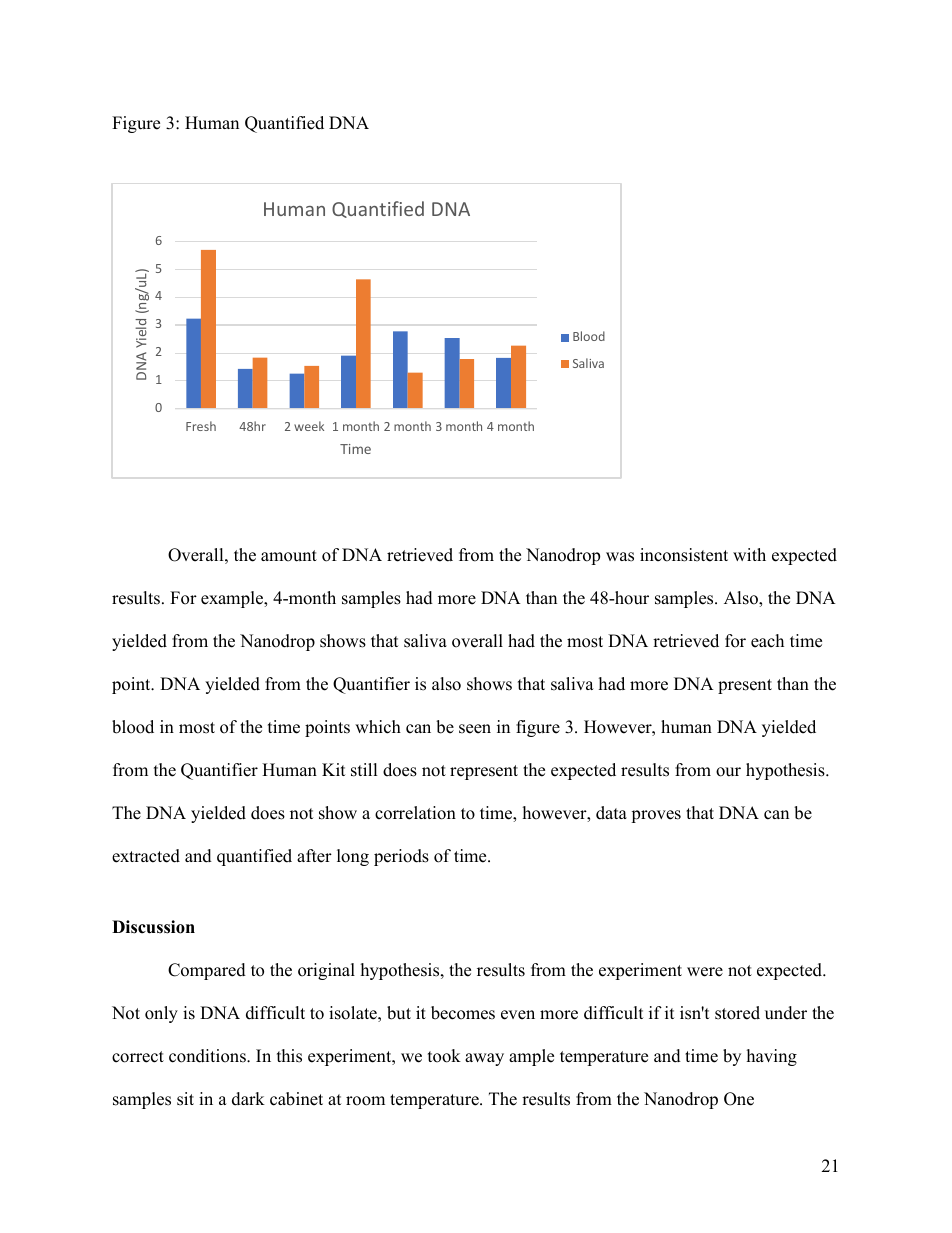 This screenshot has height=1233, width=952. What do you see at coordinates (201, 426) in the screenshot?
I see `Fresh` at bounding box center [201, 426].
